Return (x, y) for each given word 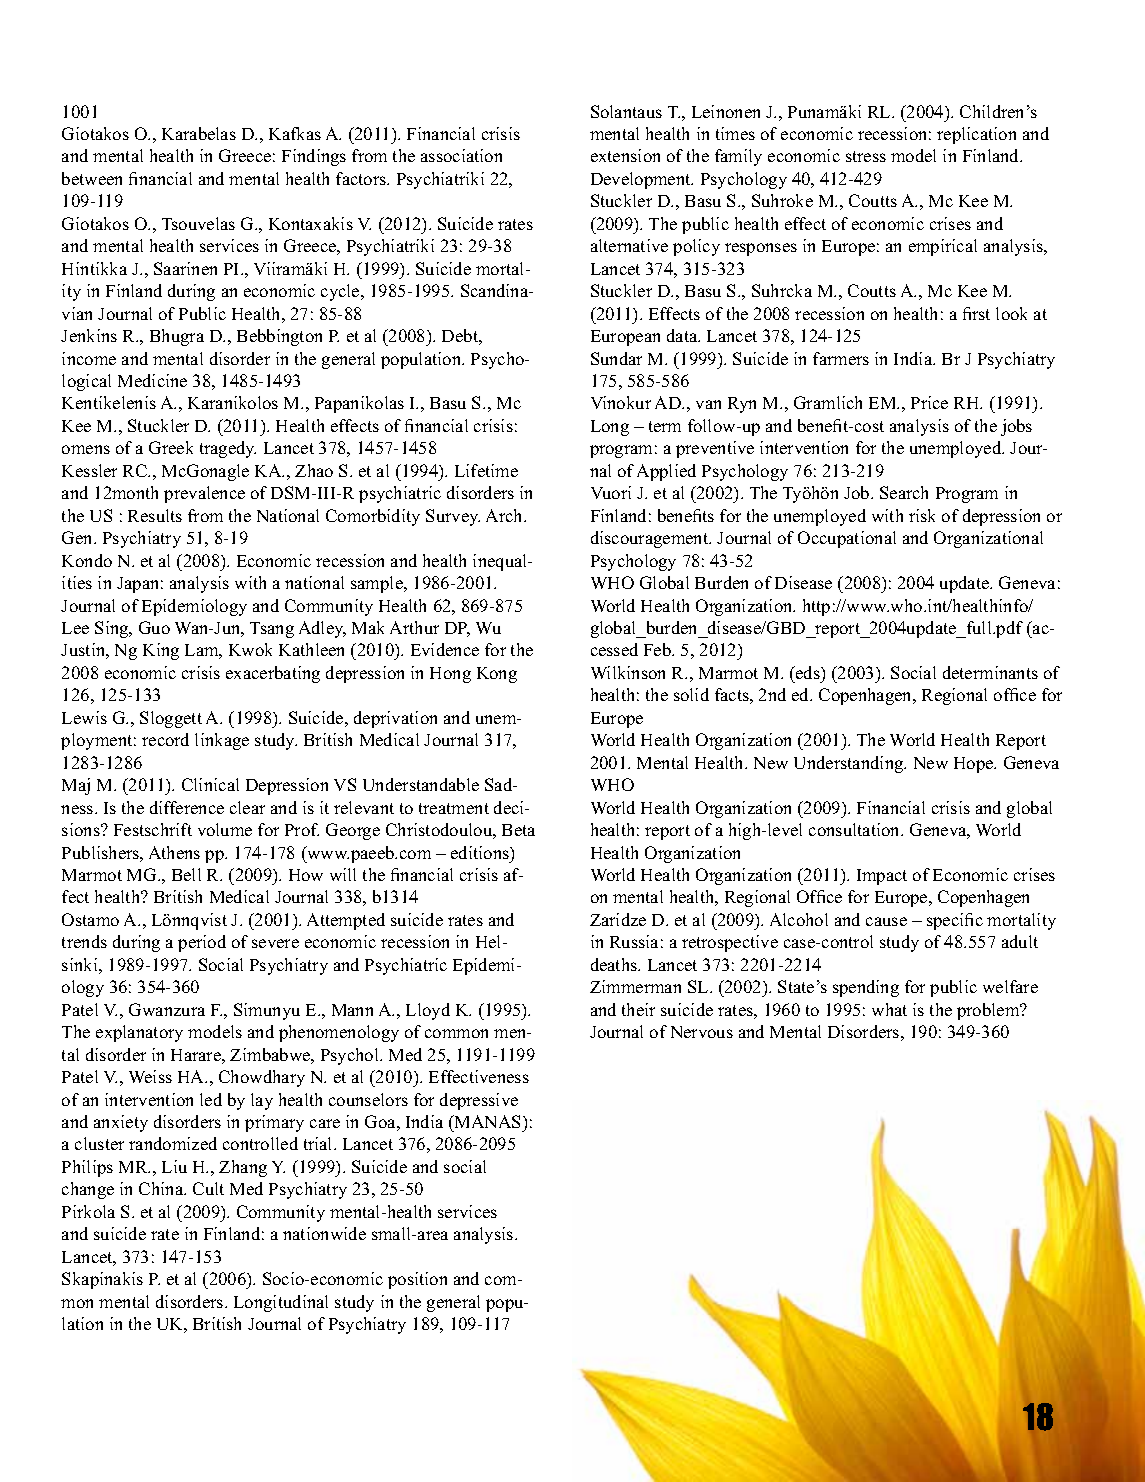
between (92, 178)
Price (929, 402)
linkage (222, 741)
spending (866, 988)
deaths (615, 964)
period (202, 943)
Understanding (850, 764)
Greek (171, 447)
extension (625, 155)
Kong (497, 675)
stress (866, 156)
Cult (208, 1188)
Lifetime (486, 470)
